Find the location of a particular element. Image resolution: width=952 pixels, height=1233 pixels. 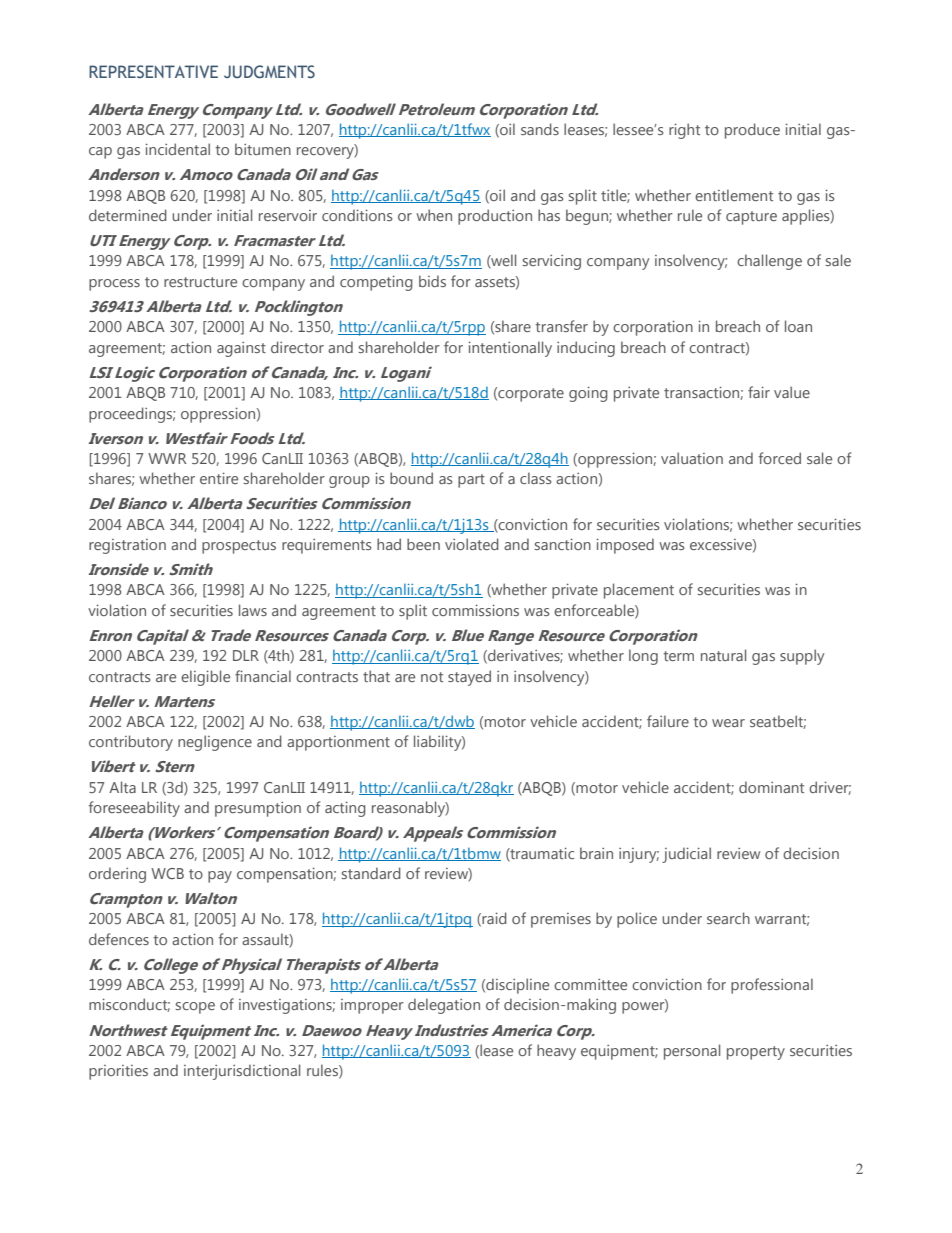

stayed is located at coordinates (469, 678).
